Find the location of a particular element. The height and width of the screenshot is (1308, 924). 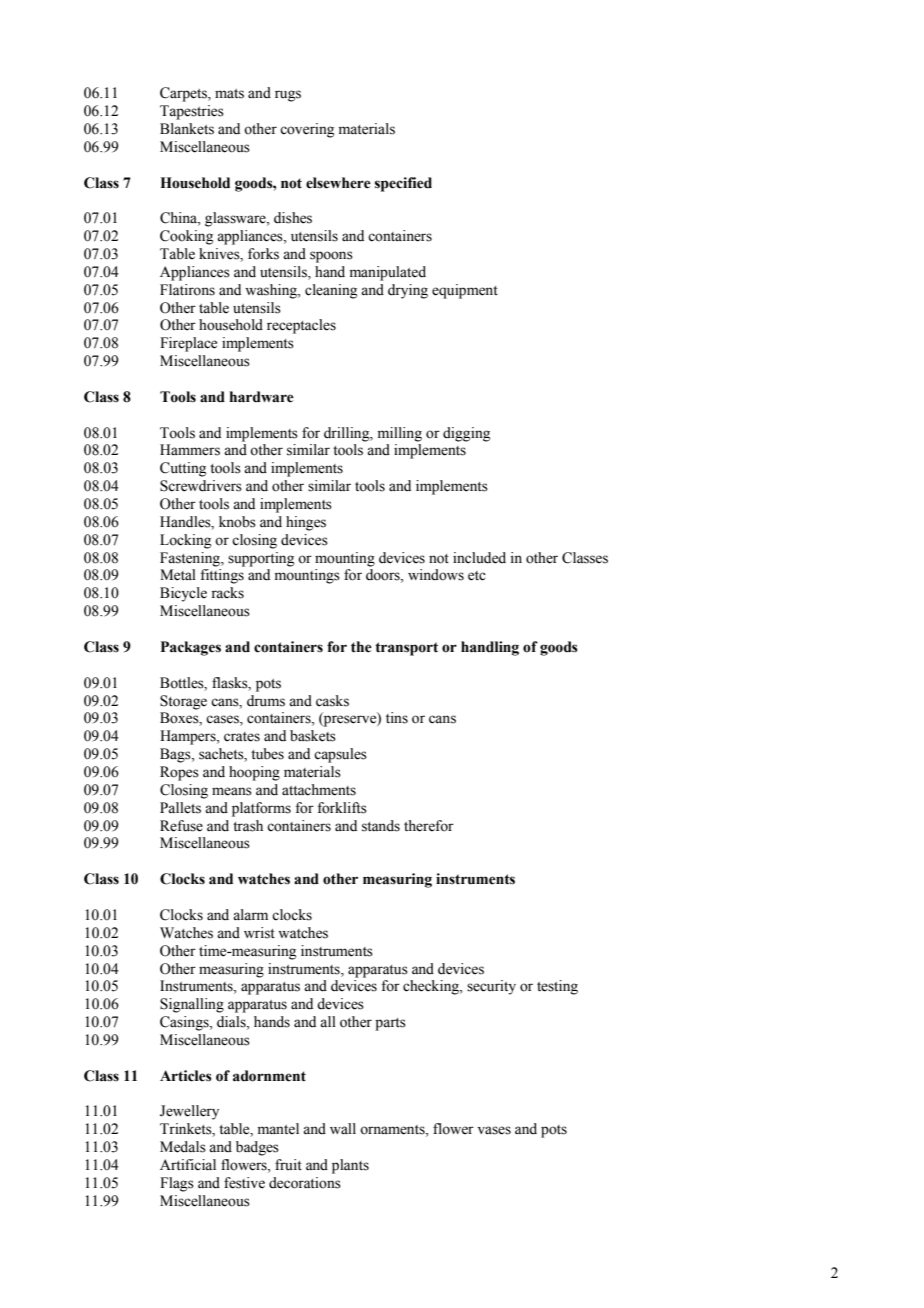

elsewhere is located at coordinates (338, 183).
